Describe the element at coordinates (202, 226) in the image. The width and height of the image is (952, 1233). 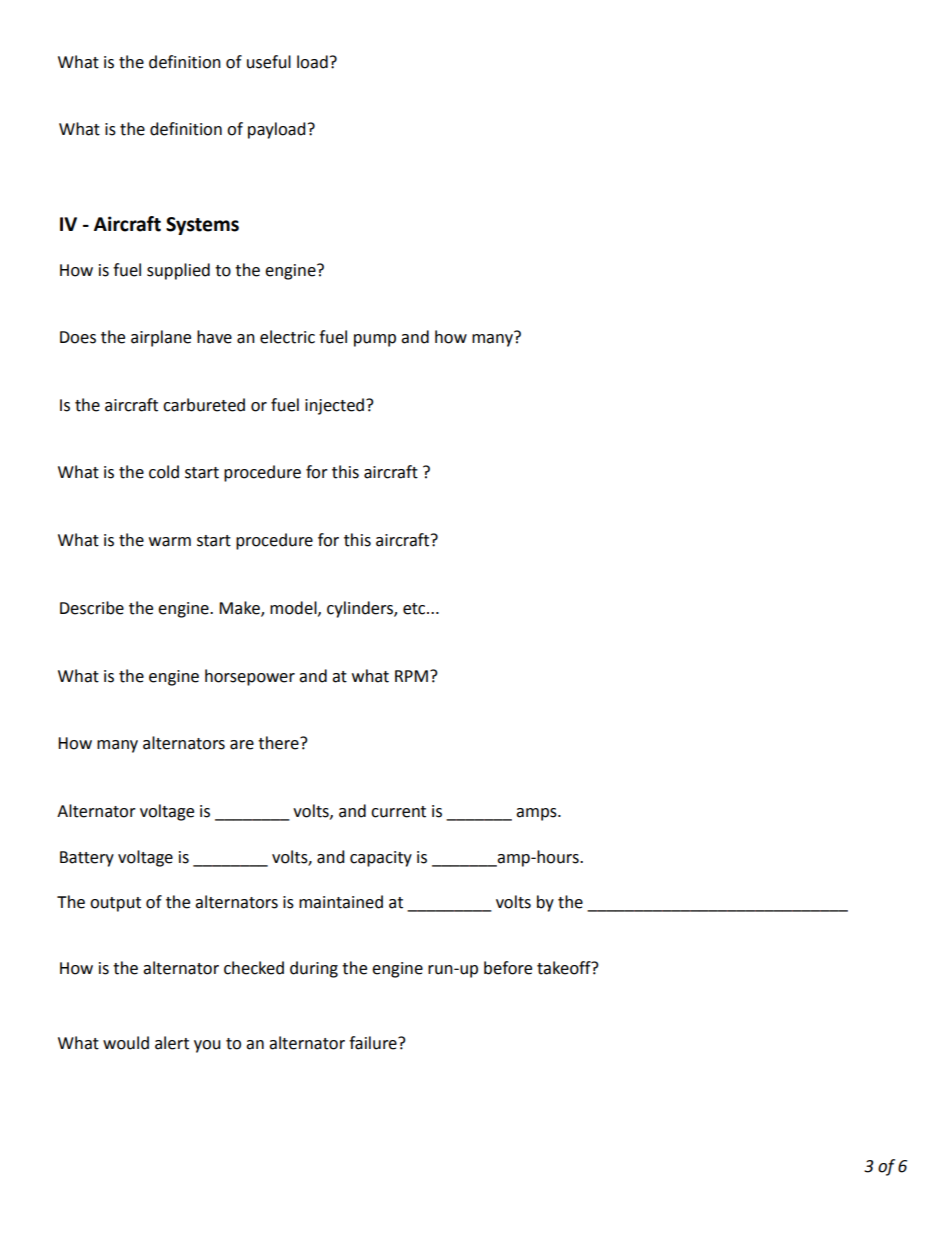
I see `Systems` at that location.
